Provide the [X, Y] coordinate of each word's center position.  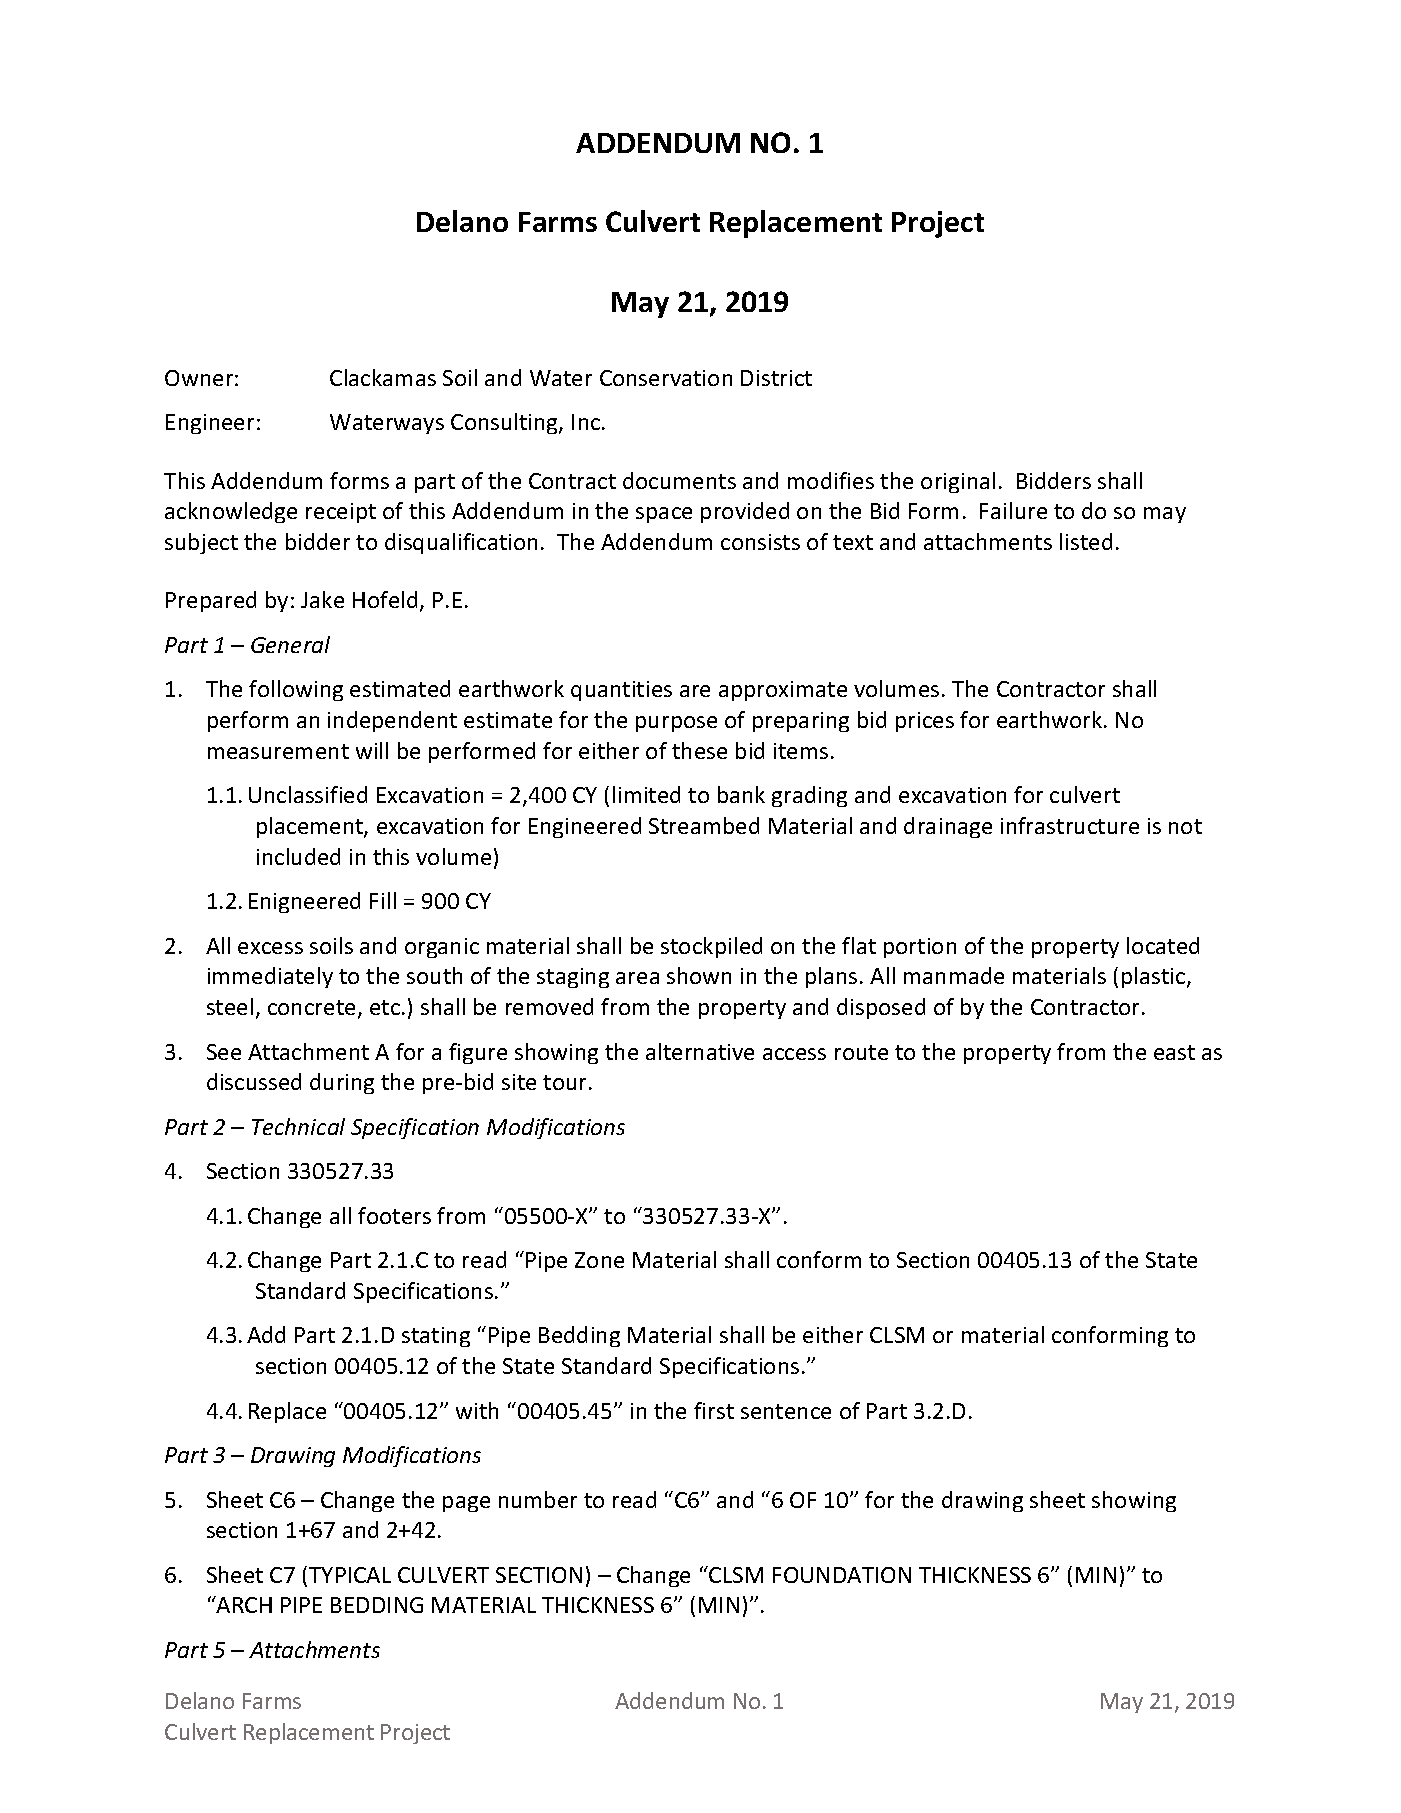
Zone [599, 1260]
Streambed [704, 825]
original [958, 482]
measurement [278, 751]
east [1174, 1052]
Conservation [666, 378]
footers [394, 1215]
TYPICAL [350, 1575]
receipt [341, 513]
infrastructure [1070, 825]
